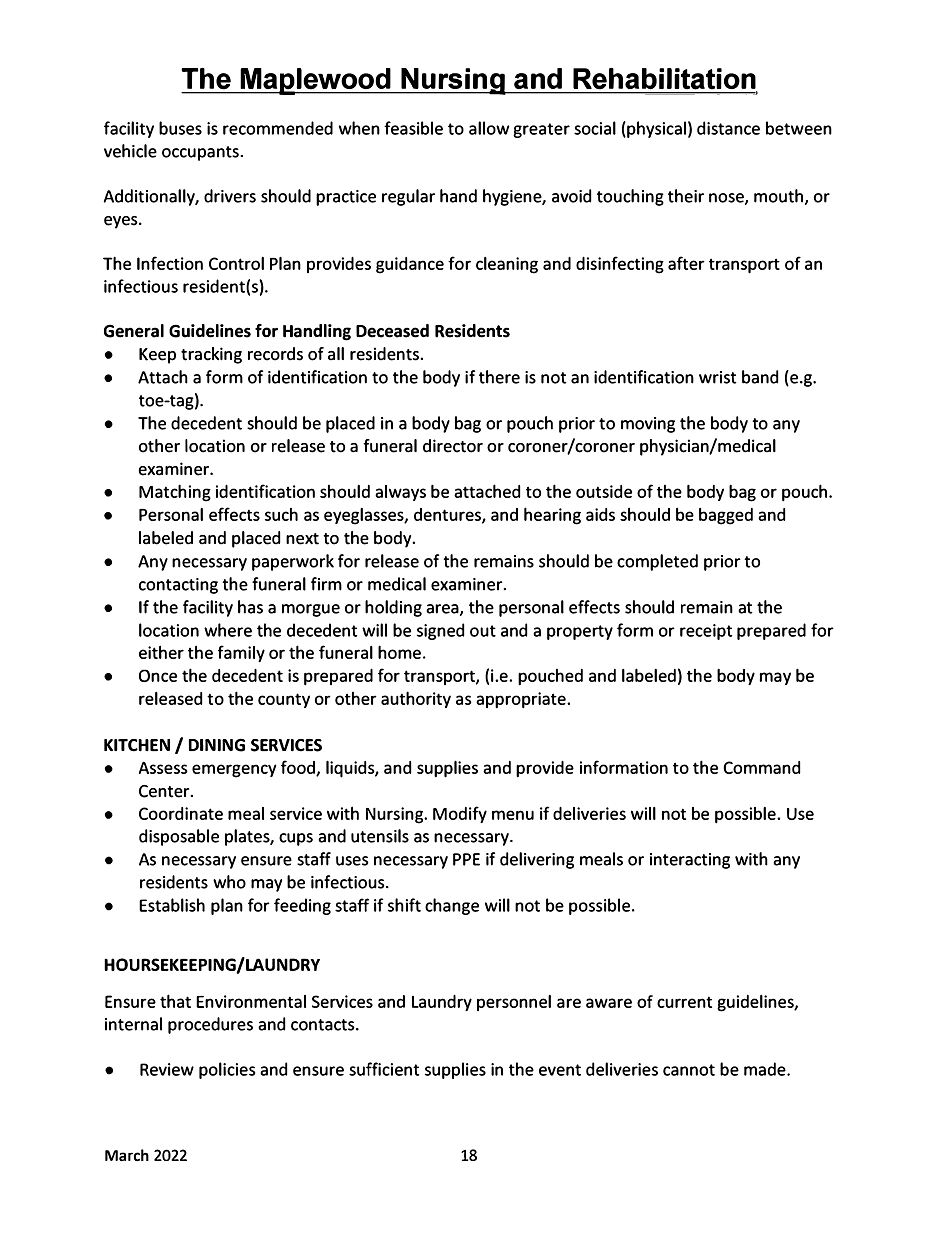 This document has width=952, height=1234. I want to click on signed, so click(440, 631).
